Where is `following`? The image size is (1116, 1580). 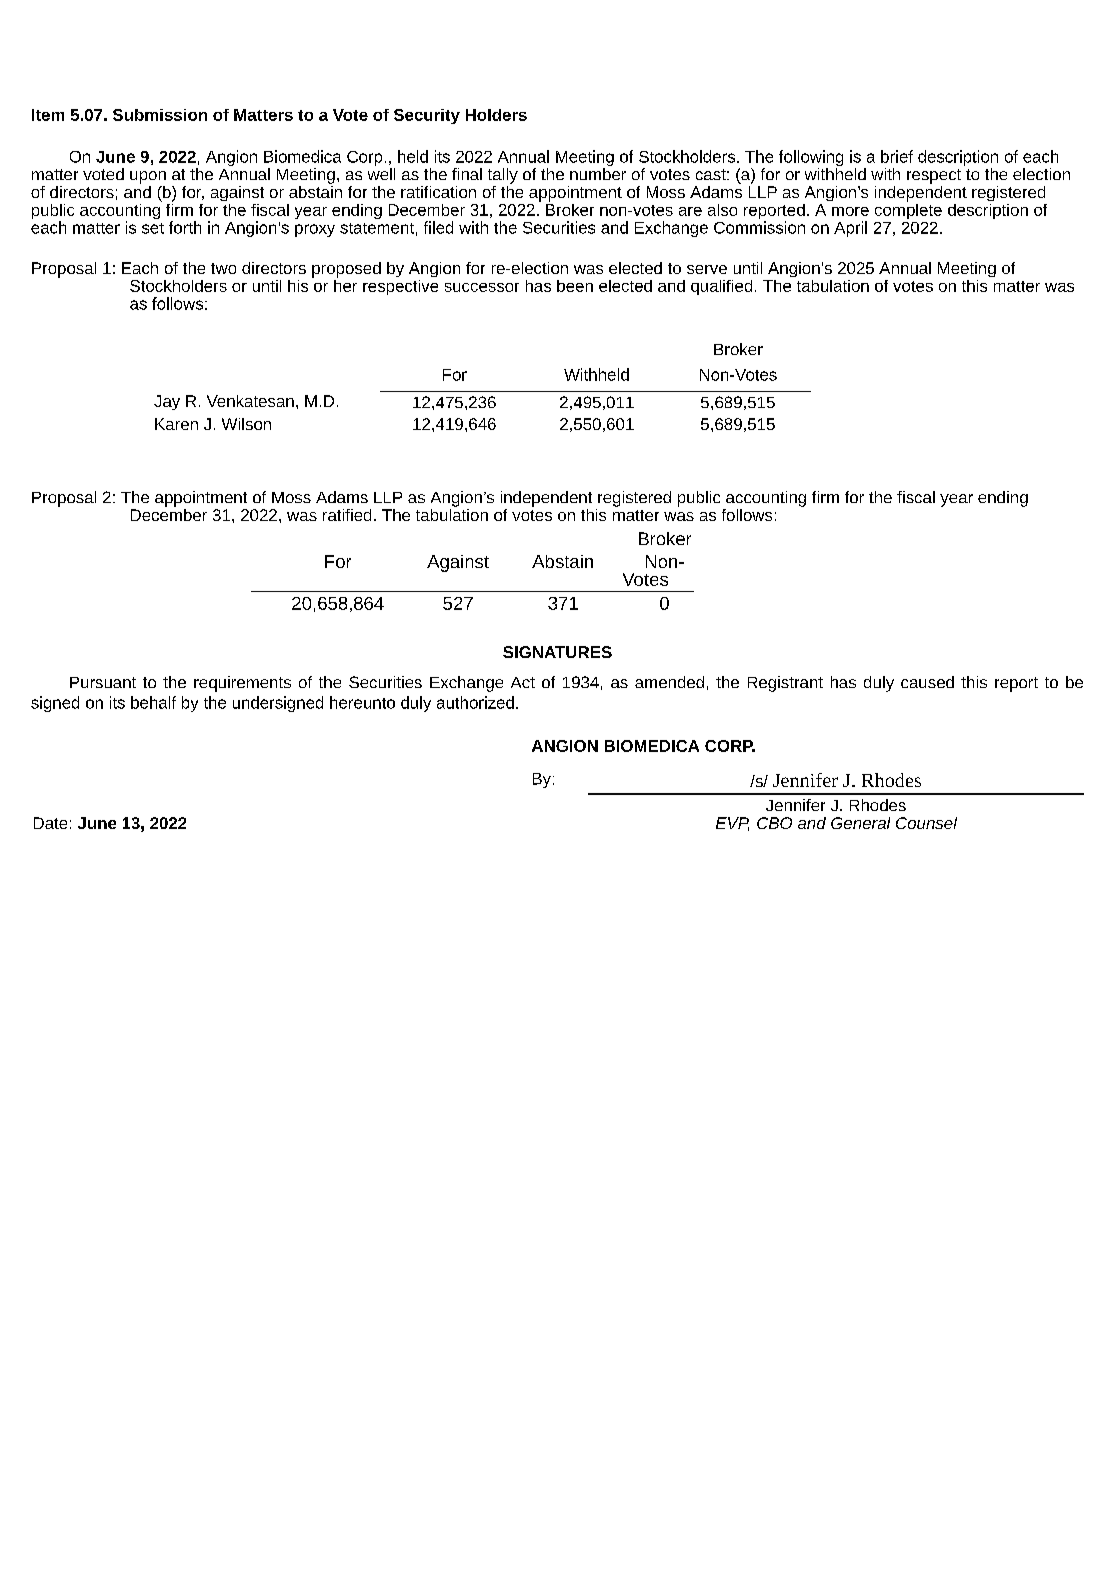
following is located at coordinates (811, 159).
